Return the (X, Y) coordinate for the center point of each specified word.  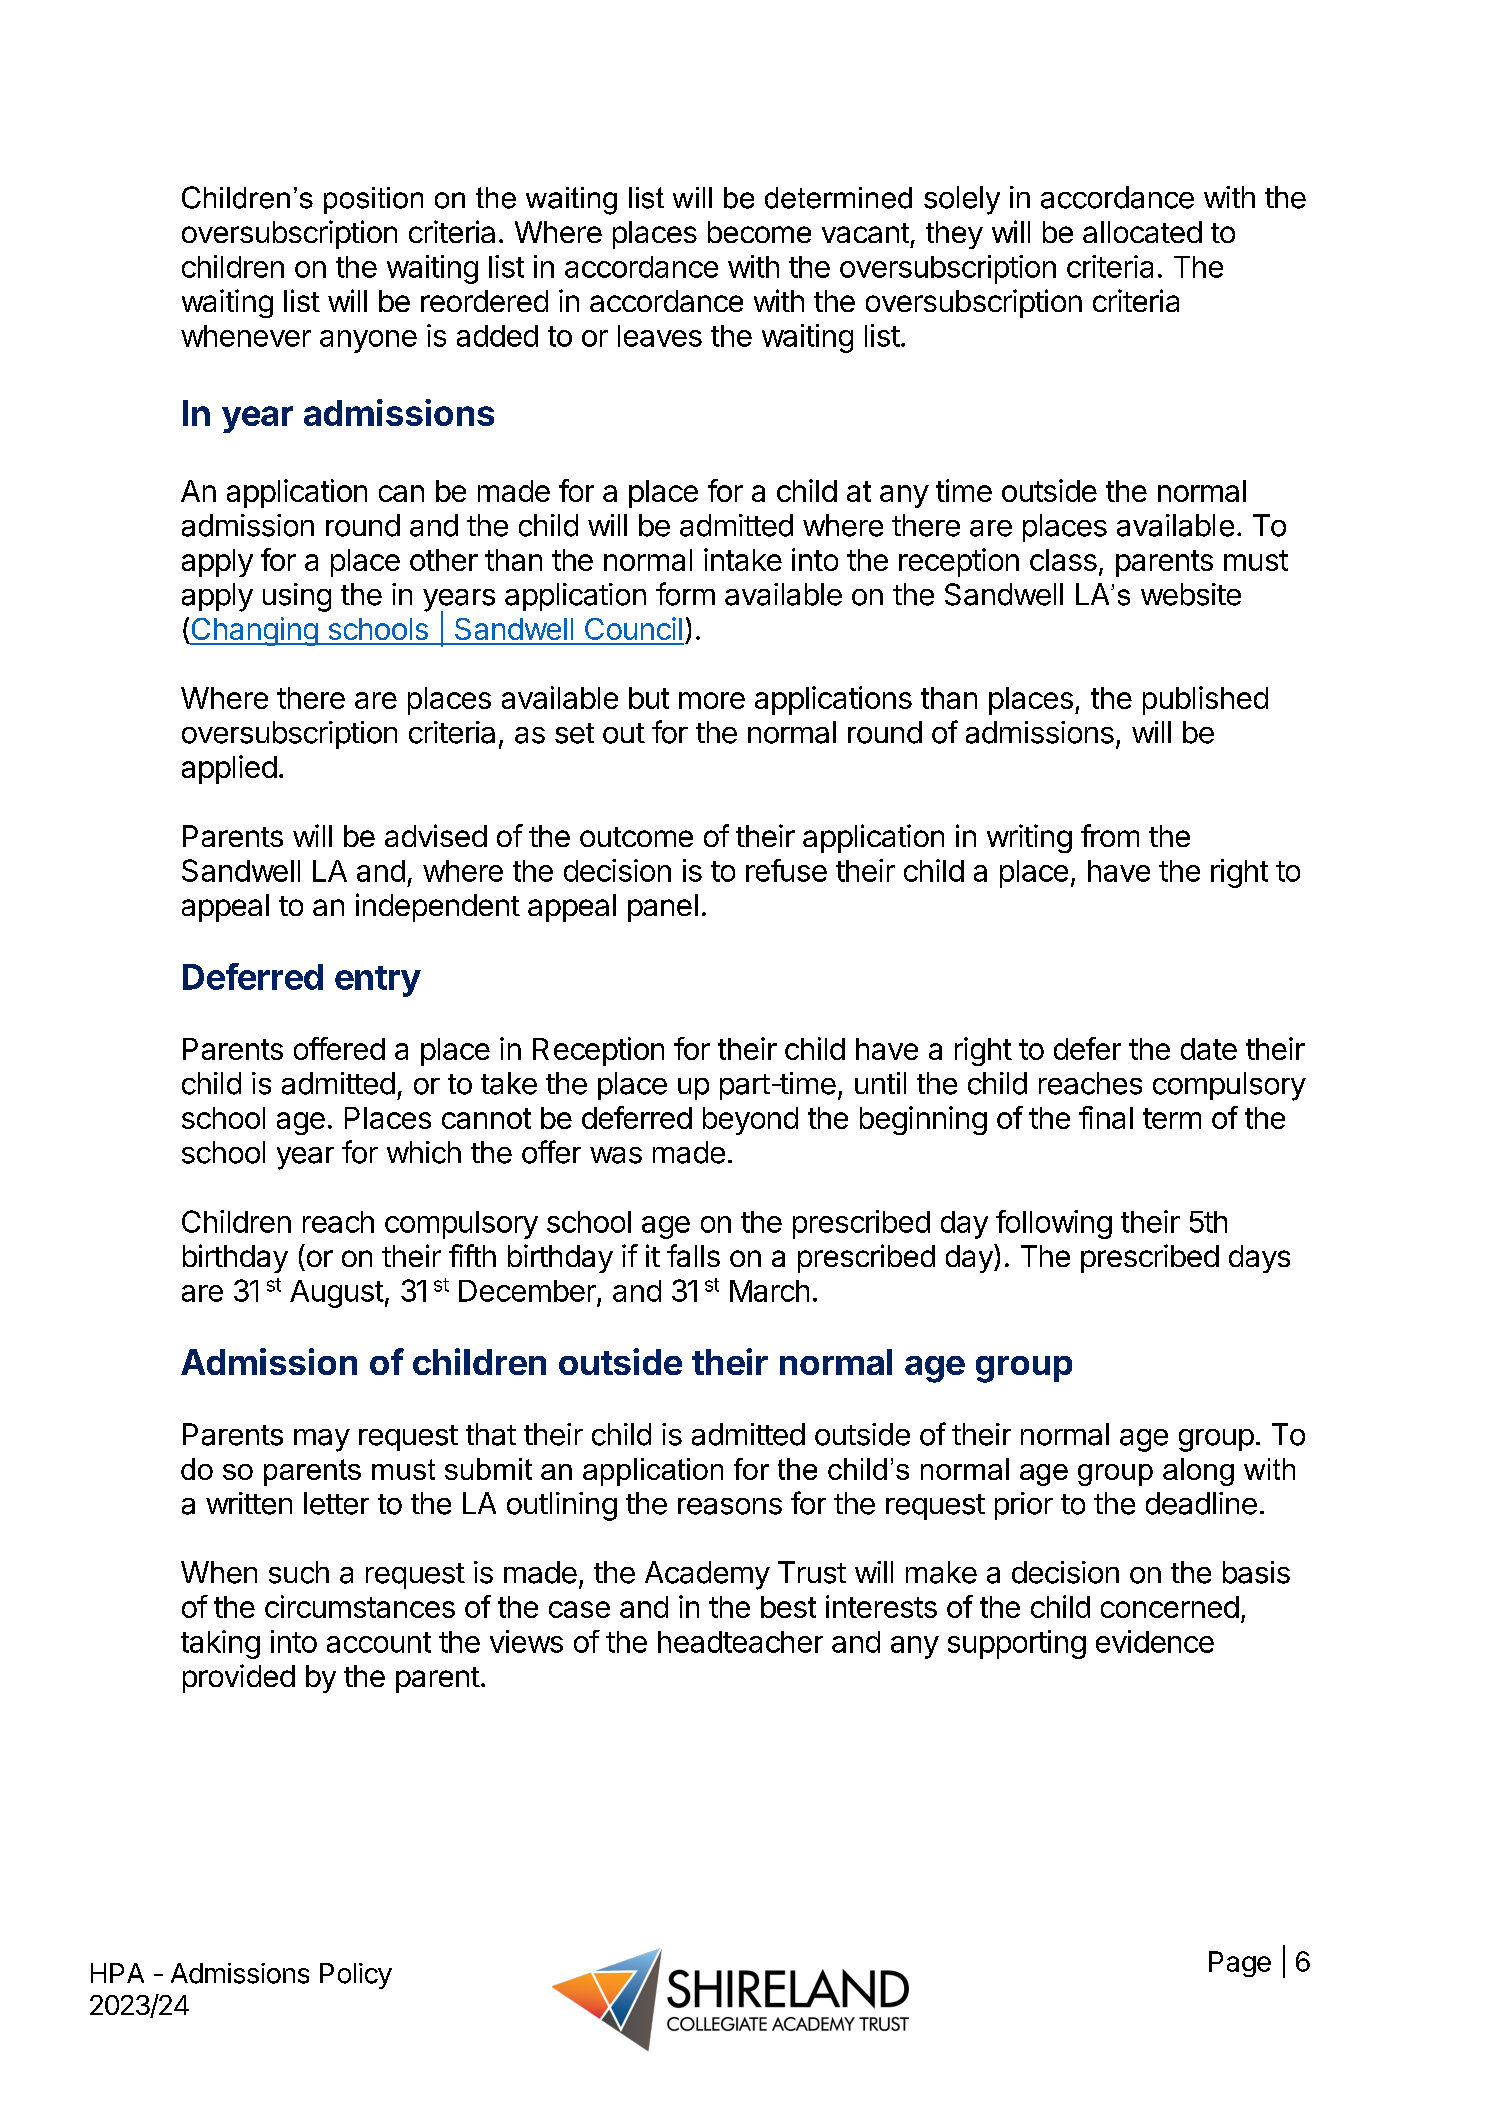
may (322, 1440)
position (373, 200)
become (759, 232)
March (769, 1291)
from (1110, 835)
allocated (1142, 232)
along (1198, 1472)
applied (229, 769)
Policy (356, 1976)
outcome (636, 837)
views (526, 1641)
